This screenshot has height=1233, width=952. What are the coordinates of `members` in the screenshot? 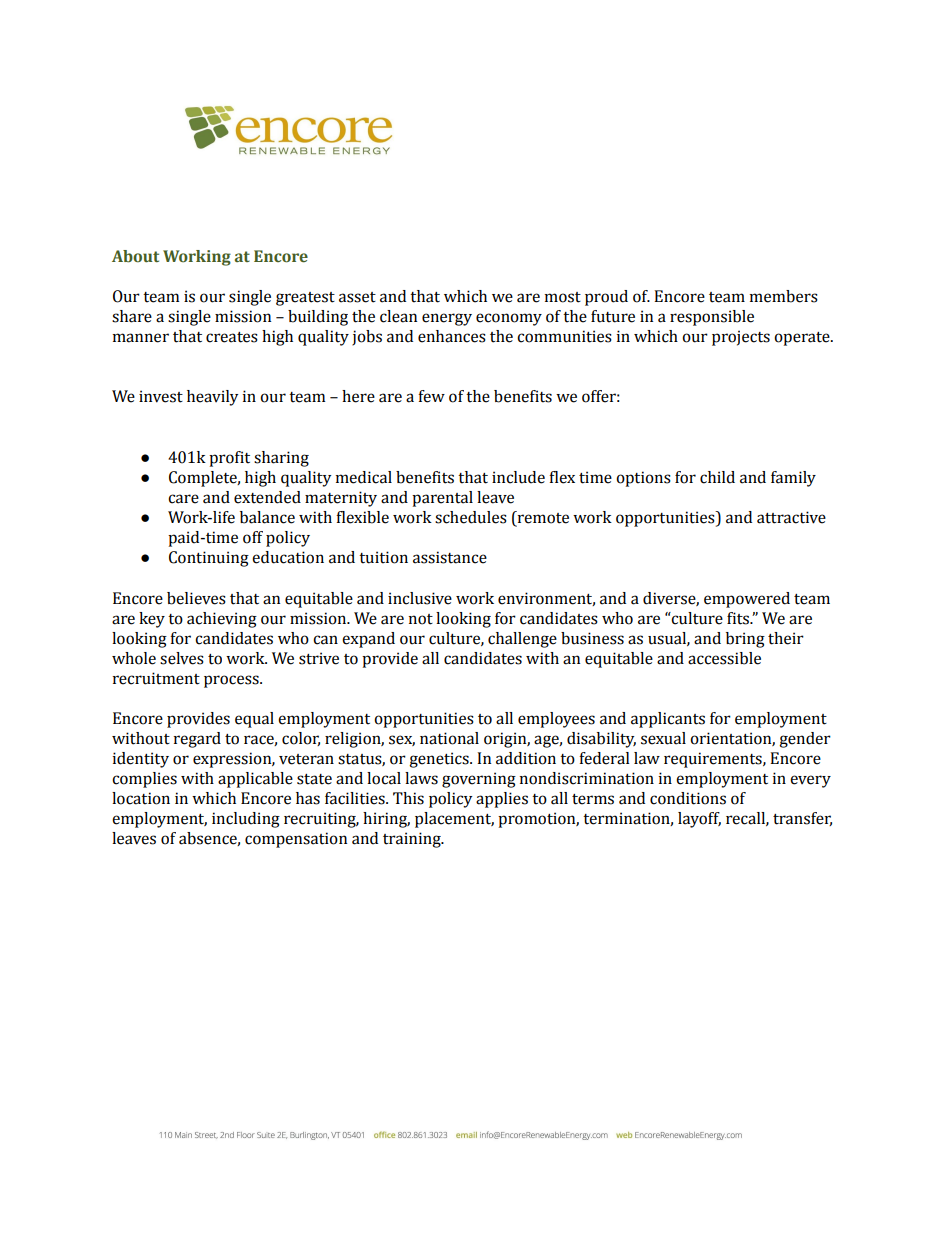 It's located at (784, 296).
